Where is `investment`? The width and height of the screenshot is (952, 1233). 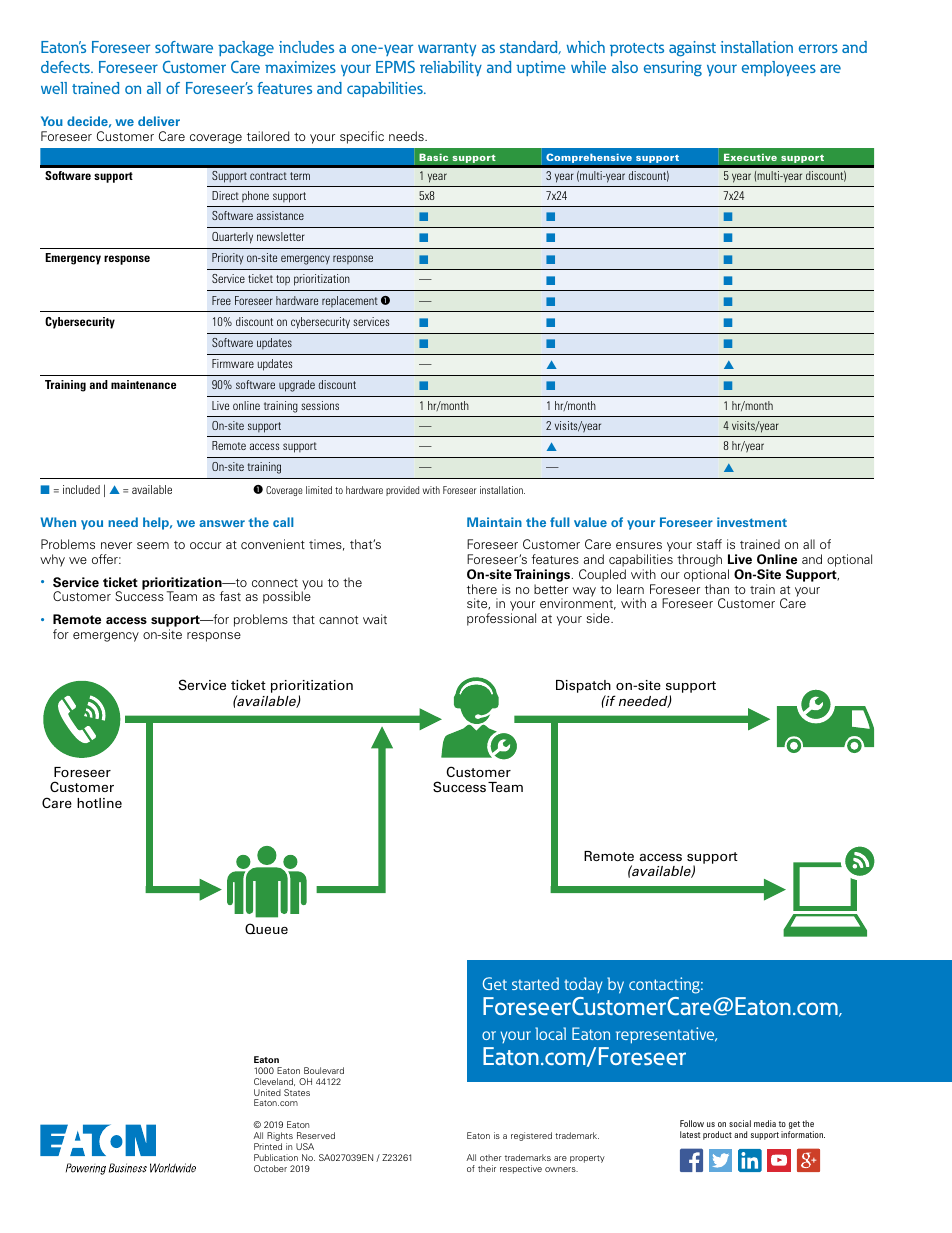
investment is located at coordinates (752, 522).
